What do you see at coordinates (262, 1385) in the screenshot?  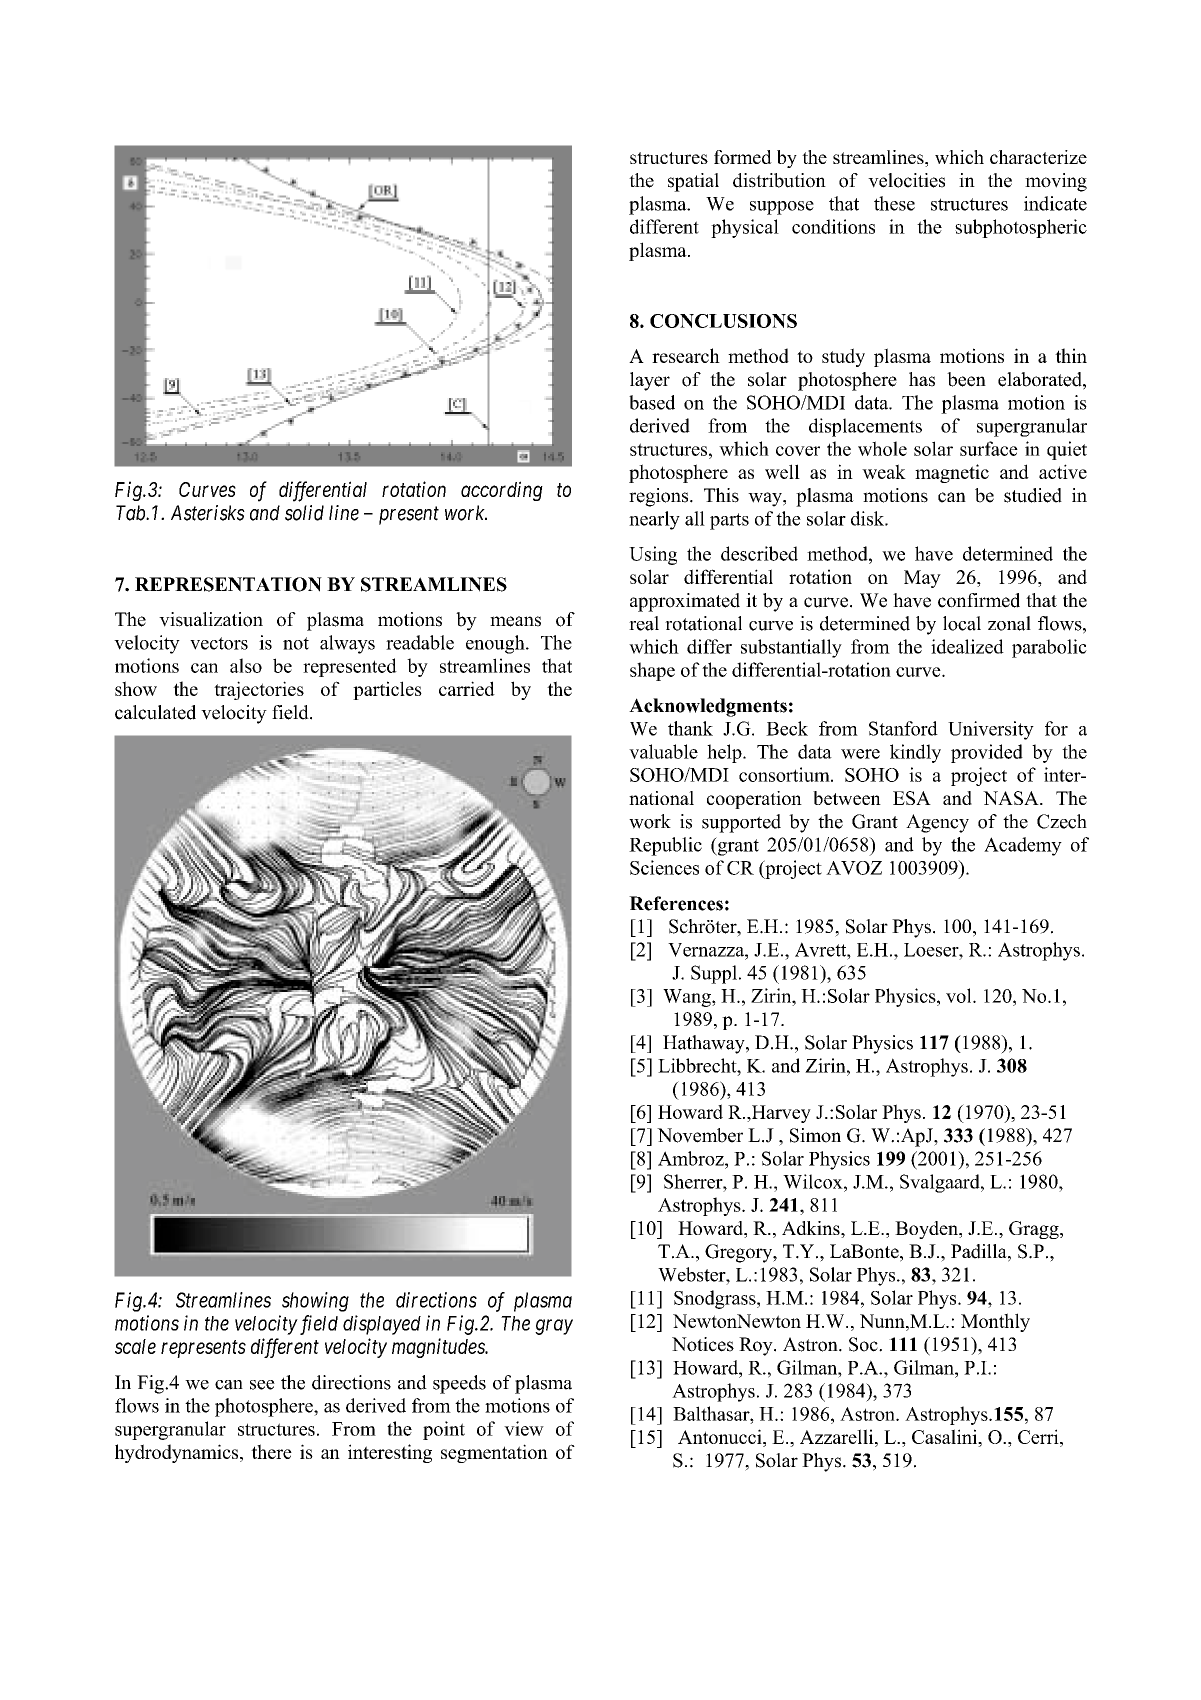 I see `see` at bounding box center [262, 1385].
